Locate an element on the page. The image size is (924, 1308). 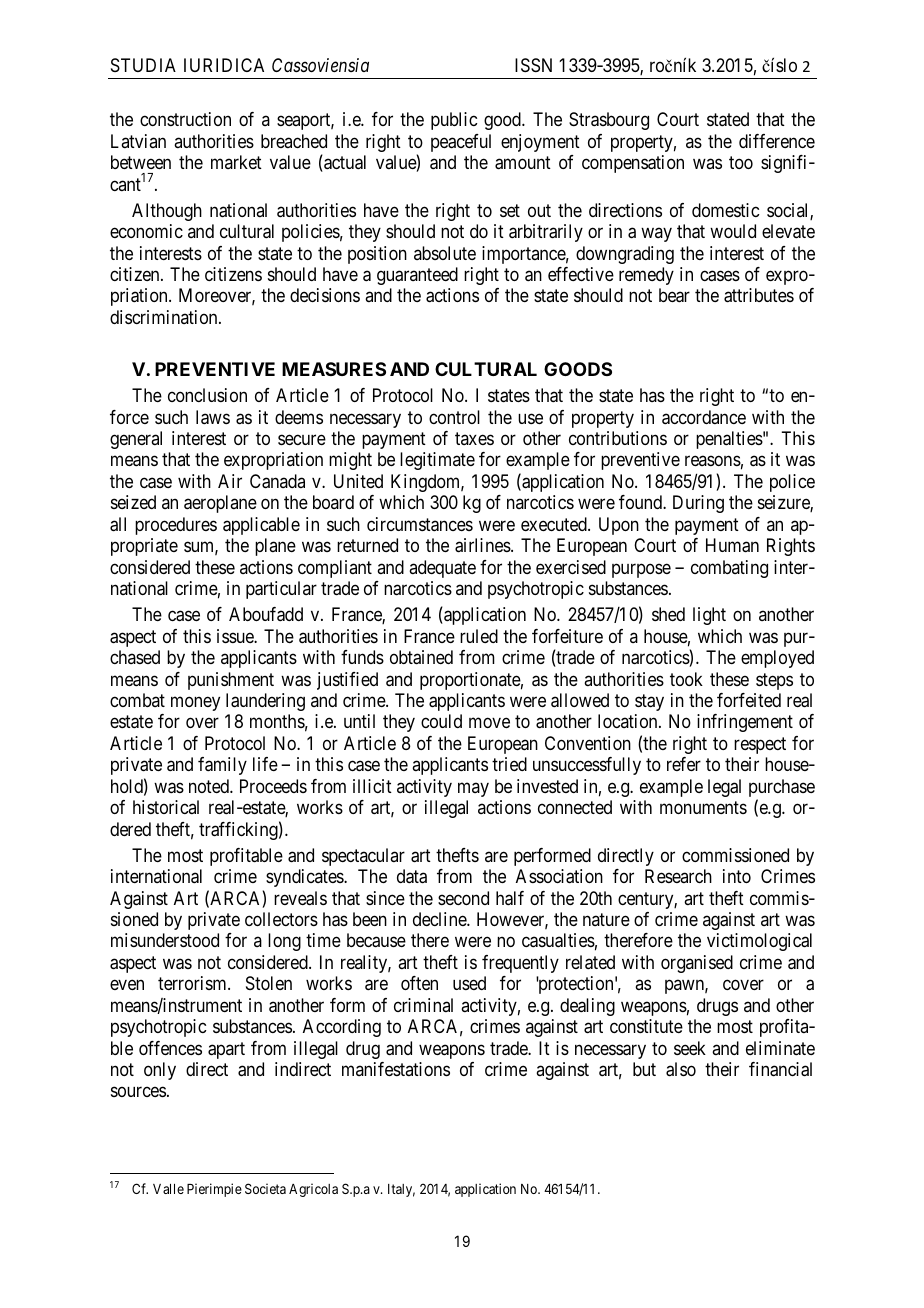
public is located at coordinates (454, 121).
